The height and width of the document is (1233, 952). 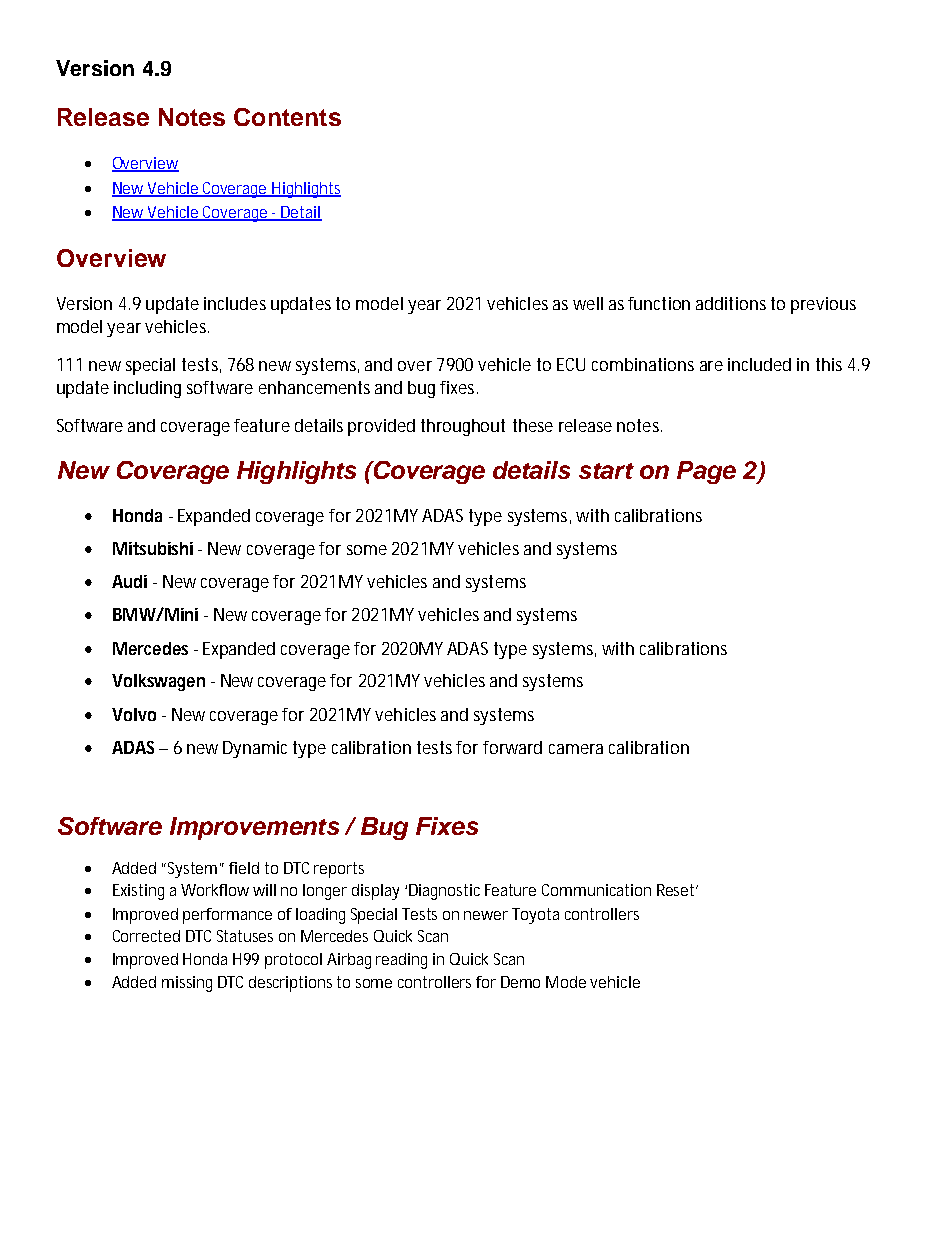 What do you see at coordinates (520, 982) in the document?
I see `Demo` at bounding box center [520, 982].
